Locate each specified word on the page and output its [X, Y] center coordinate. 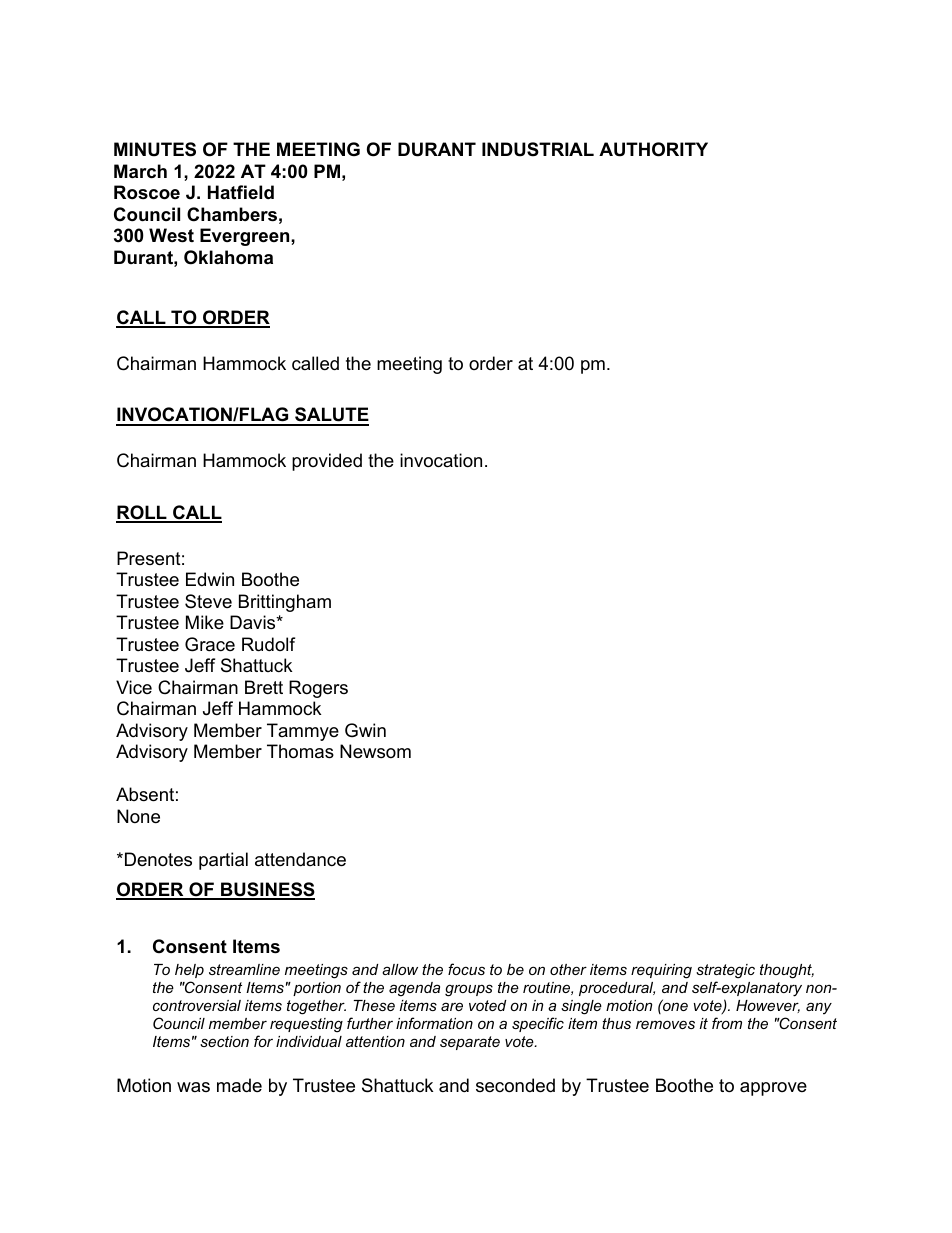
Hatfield [241, 192]
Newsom [375, 751]
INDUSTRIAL [538, 149]
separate [470, 1043]
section [224, 1041]
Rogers [318, 689]
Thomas [300, 751]
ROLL [142, 513]
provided [327, 462]
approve [773, 1089]
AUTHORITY [653, 149]
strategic [725, 971]
